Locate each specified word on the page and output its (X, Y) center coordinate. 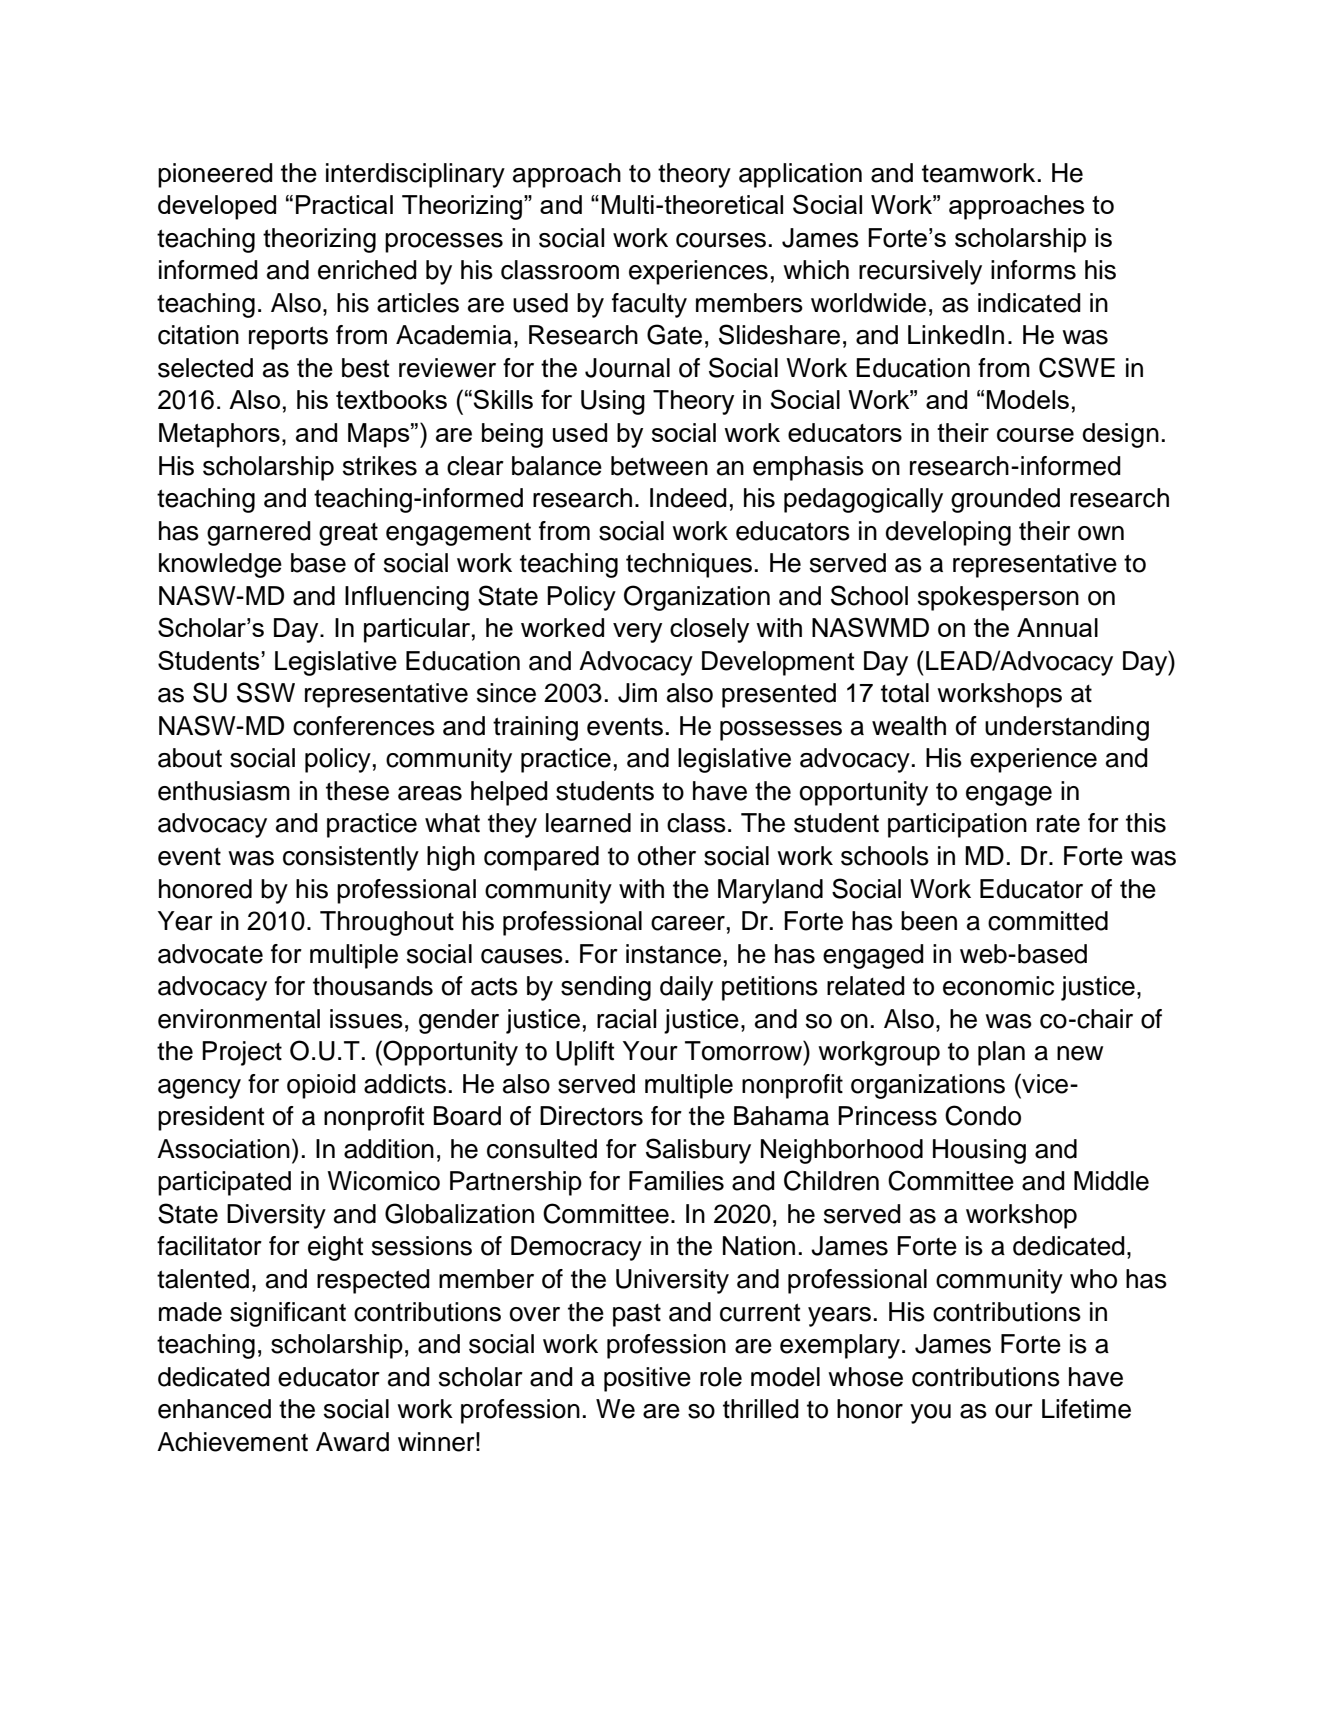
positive (647, 1379)
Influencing (407, 598)
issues (366, 1019)
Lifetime (1086, 1409)
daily (686, 988)
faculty (649, 305)
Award (352, 1442)
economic (998, 986)
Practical (344, 204)
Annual (1057, 627)
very (637, 633)
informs (1033, 270)
